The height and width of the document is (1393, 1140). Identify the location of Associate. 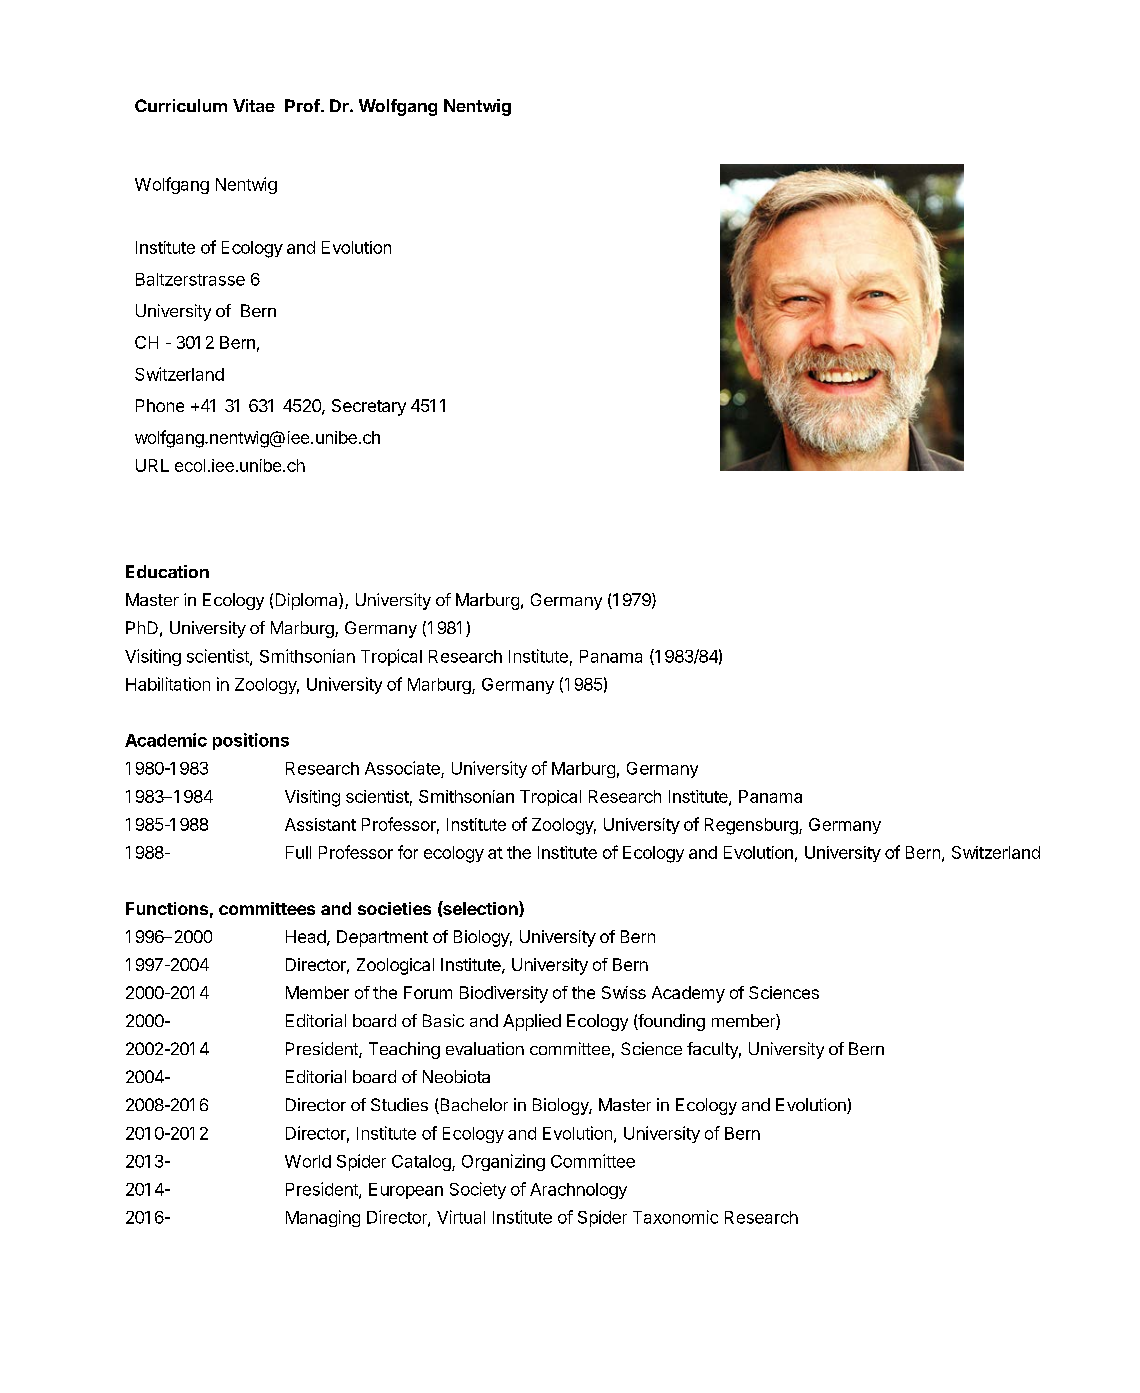
(402, 768).
